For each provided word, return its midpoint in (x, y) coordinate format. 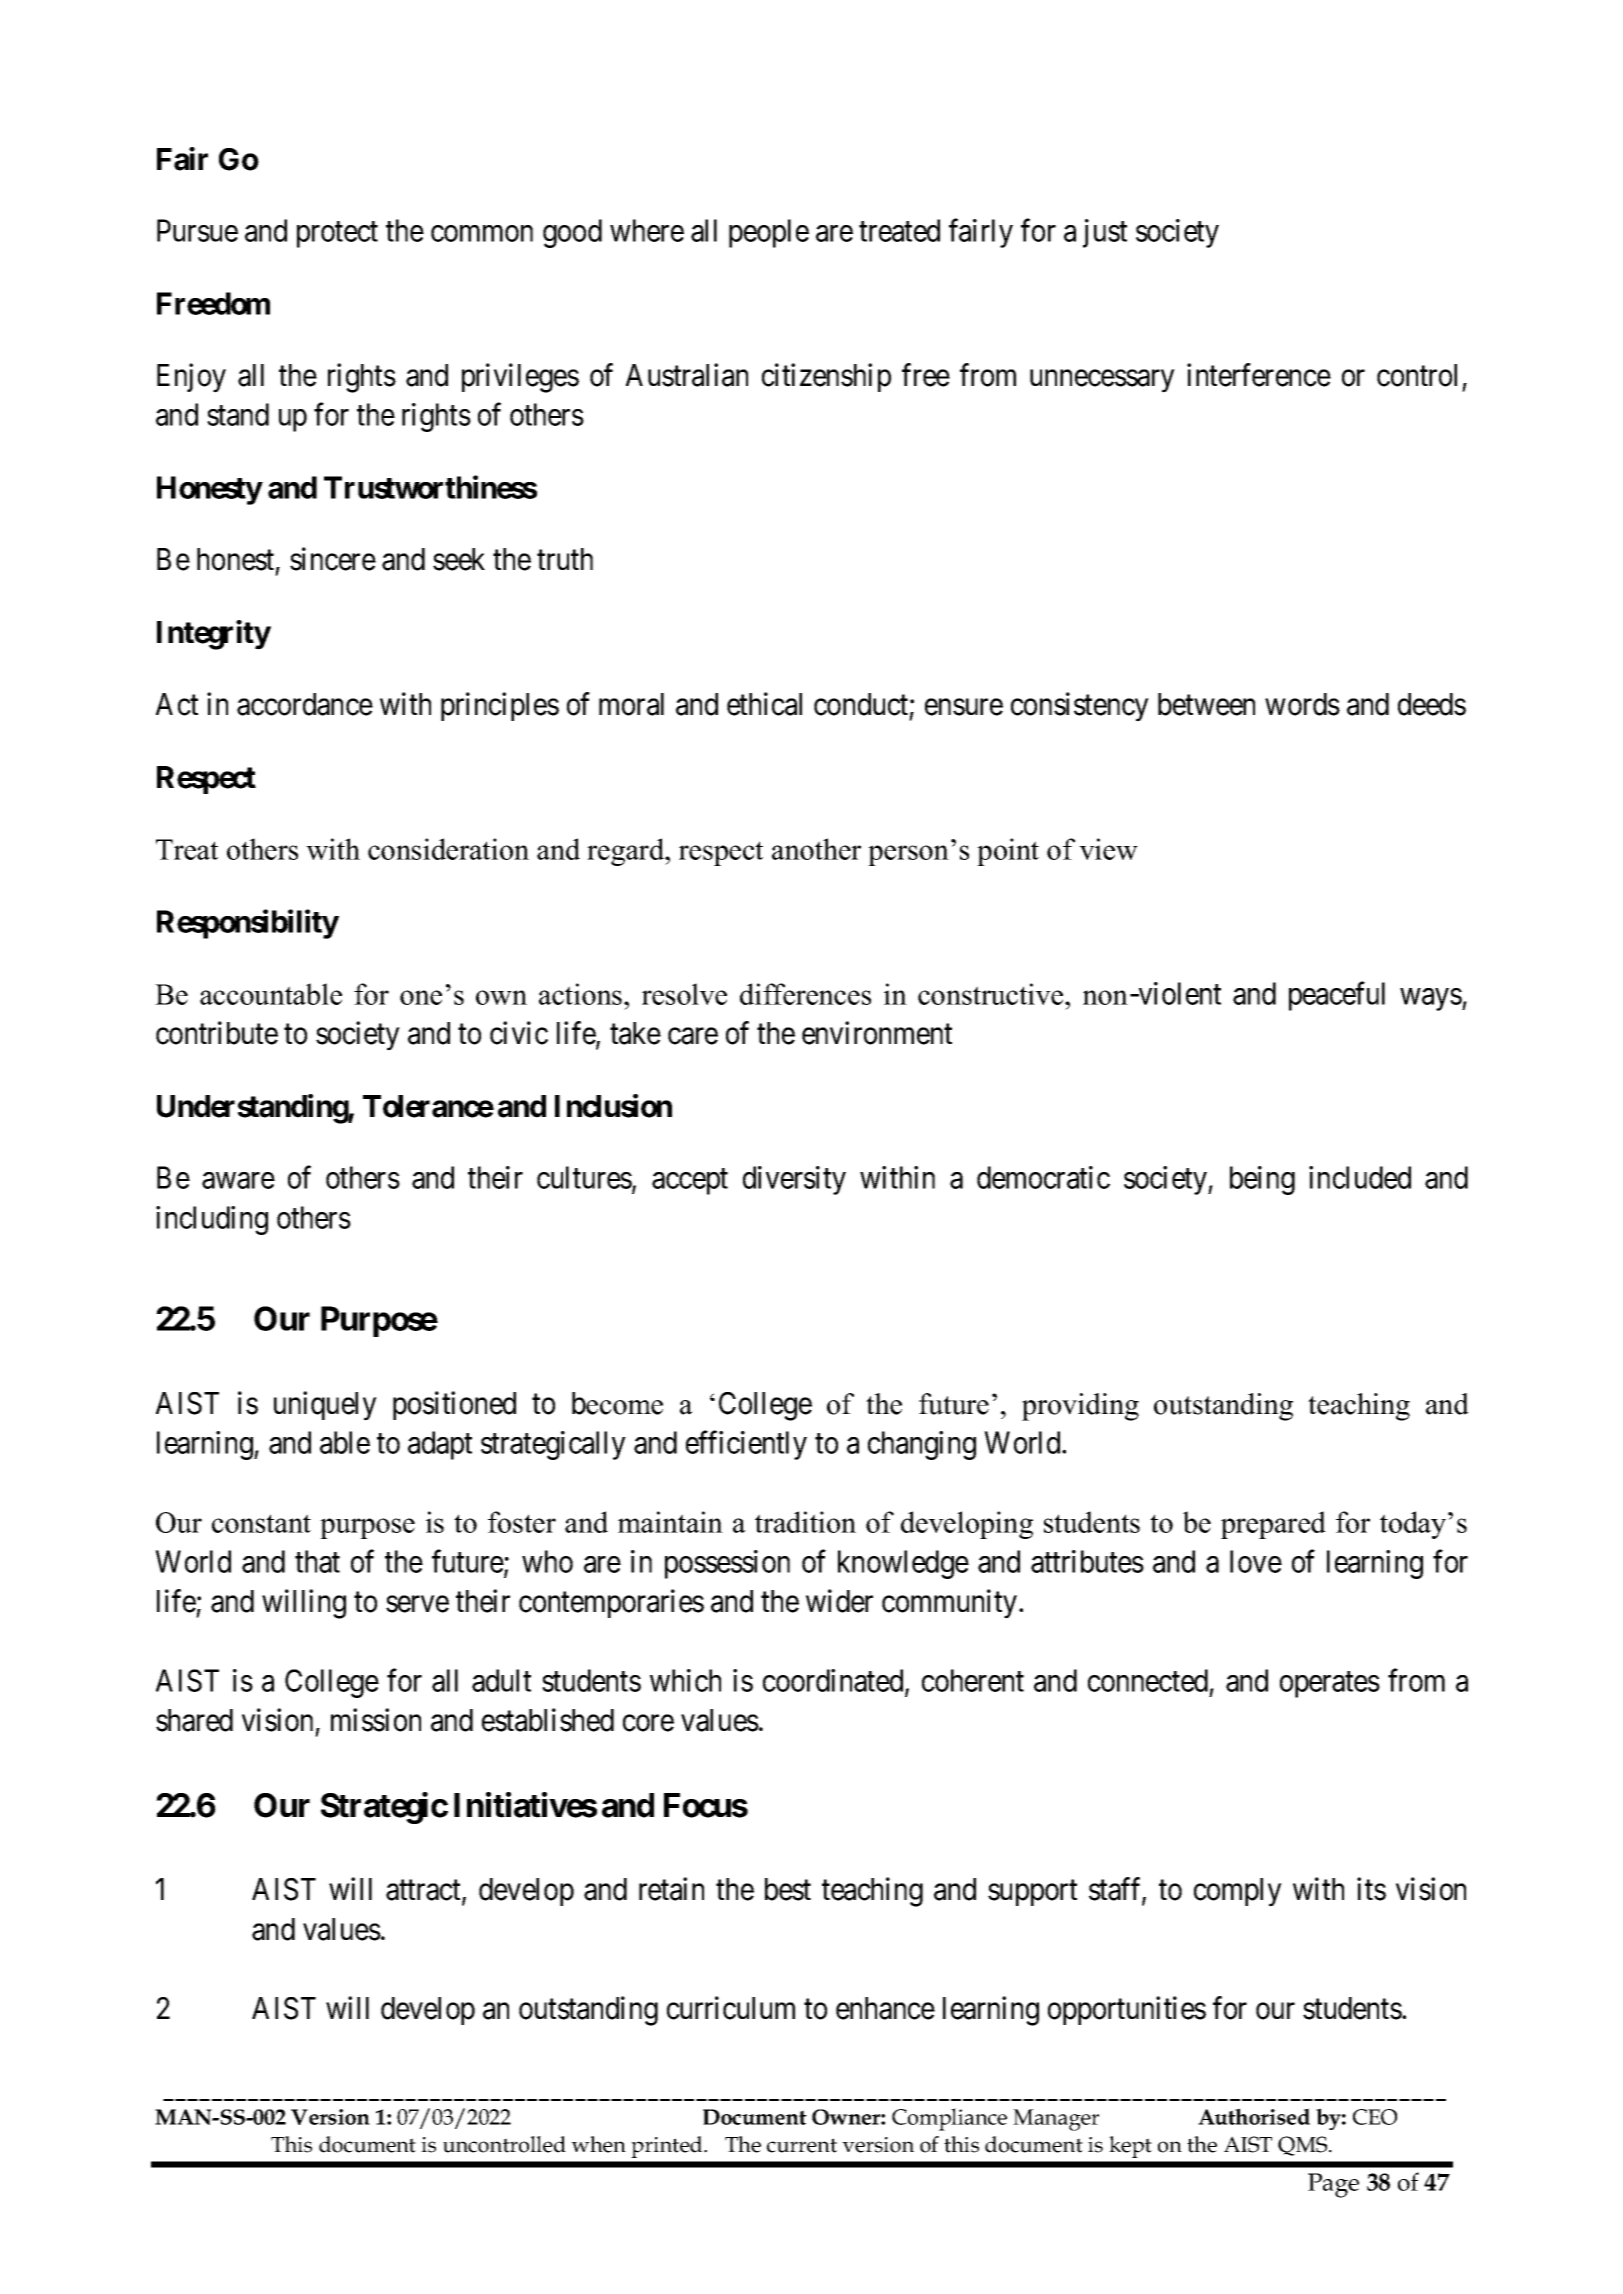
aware (238, 1180)
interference (1259, 375)
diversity (794, 1180)
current (802, 2145)
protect (337, 235)
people (769, 233)
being (1262, 1180)
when (598, 2144)
